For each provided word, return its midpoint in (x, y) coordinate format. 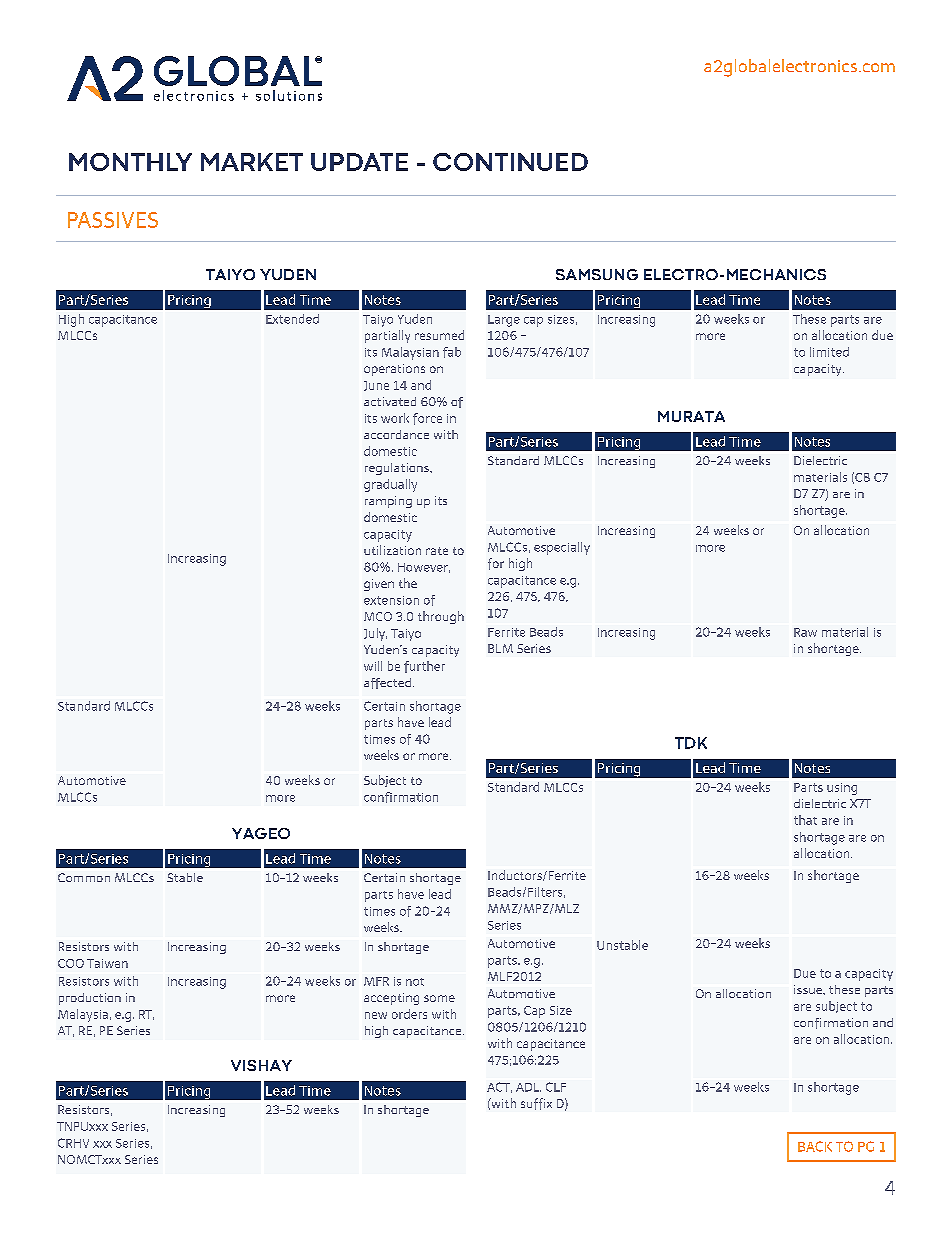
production (90, 999)
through (441, 617)
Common (84, 877)
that (805, 820)
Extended (292, 319)
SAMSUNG (597, 274)
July (375, 634)
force (427, 419)
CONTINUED (510, 162)
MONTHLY (130, 162)
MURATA (691, 416)
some (439, 998)
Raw (805, 632)
